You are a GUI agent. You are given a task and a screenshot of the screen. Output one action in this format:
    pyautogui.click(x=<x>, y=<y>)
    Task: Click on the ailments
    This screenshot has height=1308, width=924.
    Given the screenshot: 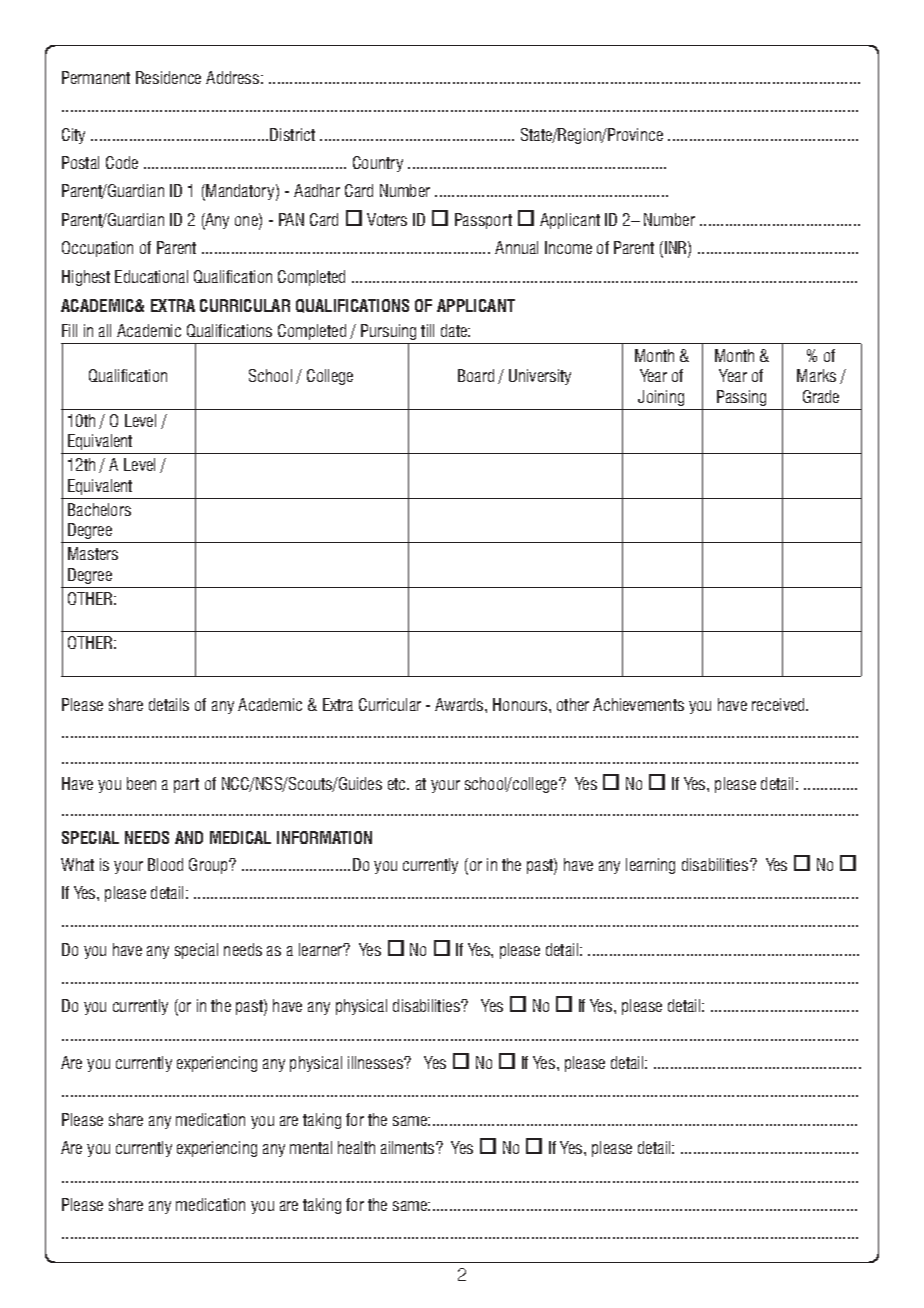 What is the action you would take?
    pyautogui.click(x=409, y=1147)
